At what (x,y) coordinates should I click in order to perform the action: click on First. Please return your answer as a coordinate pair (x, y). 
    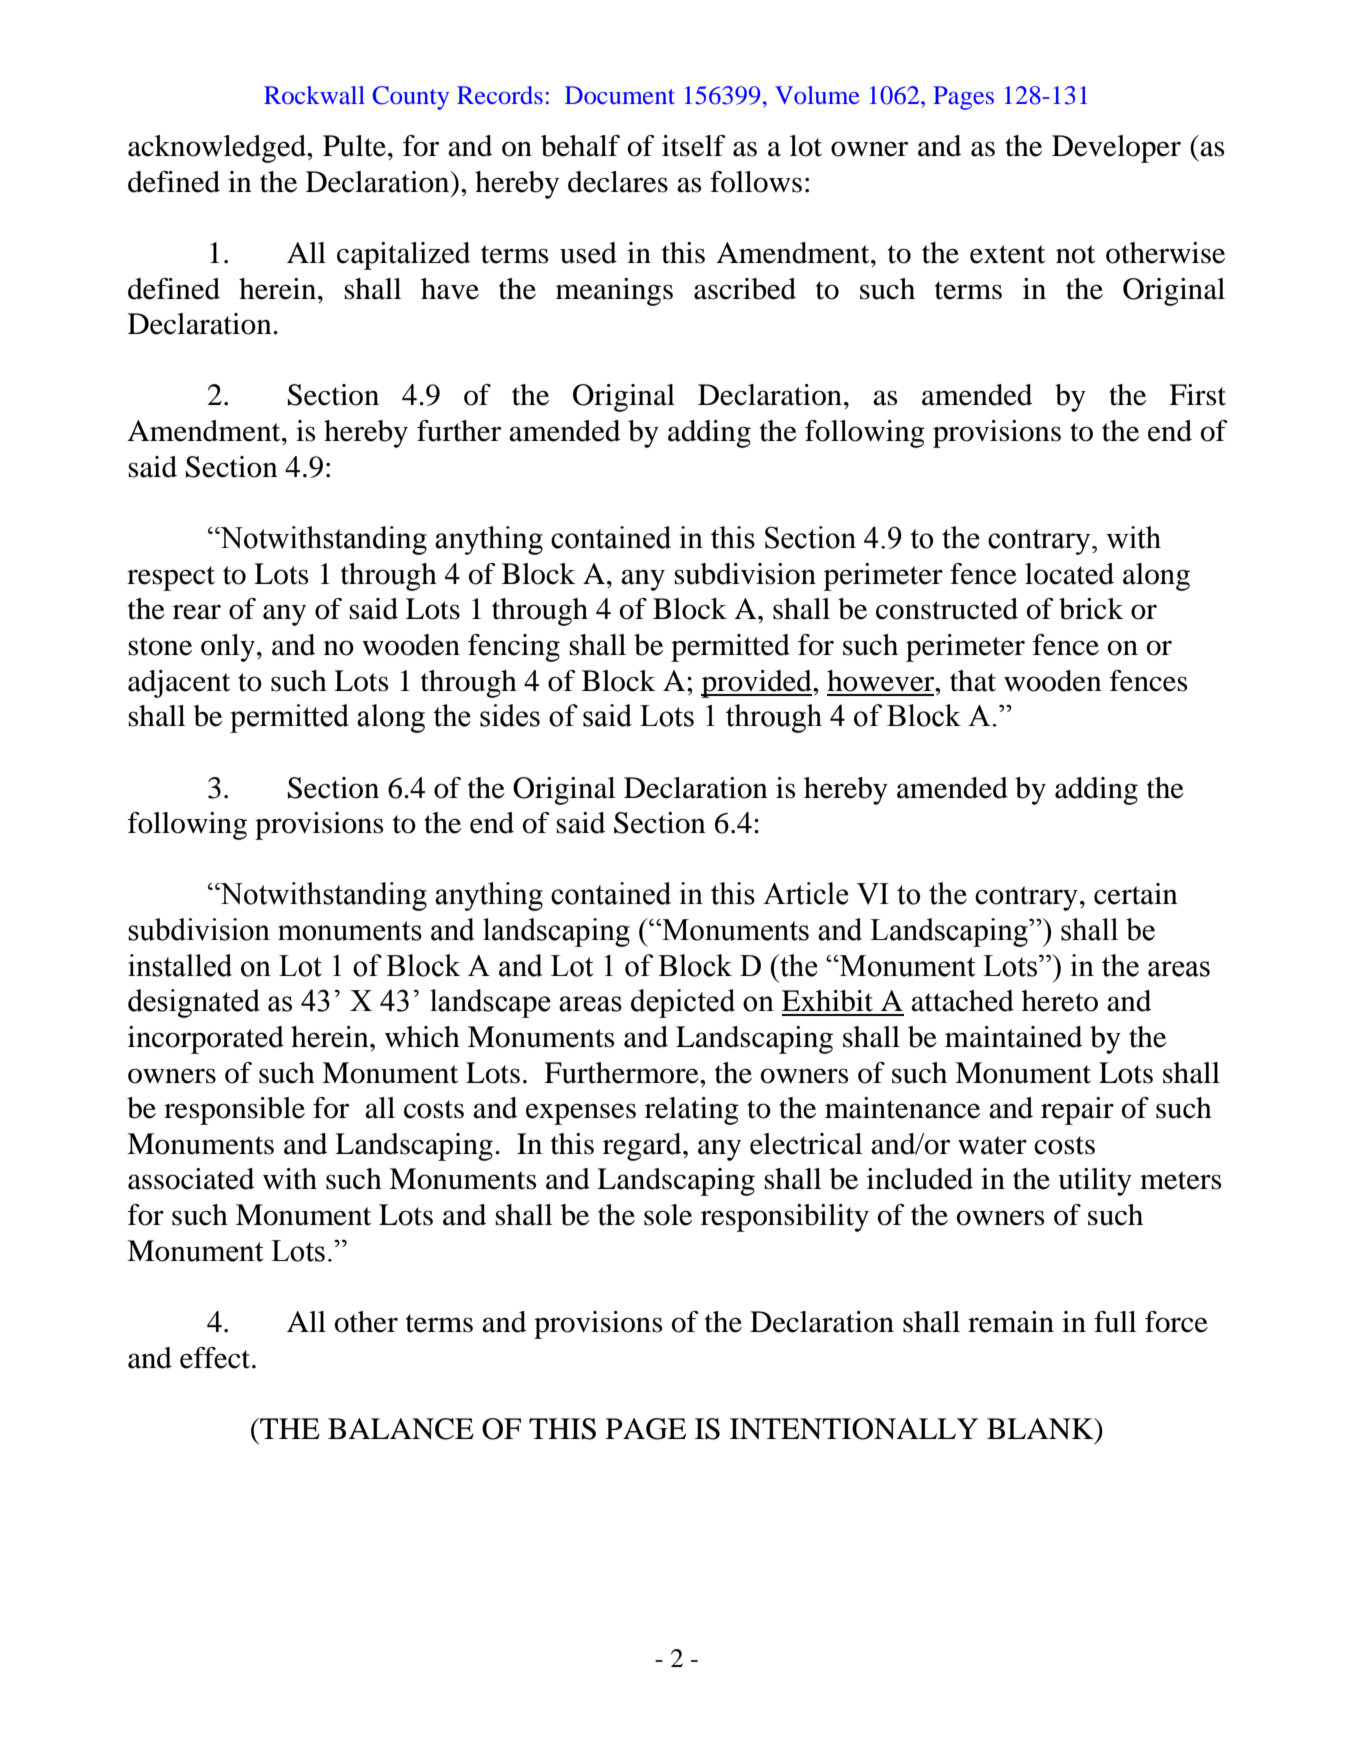
    Looking at the image, I should click on (1197, 395).
